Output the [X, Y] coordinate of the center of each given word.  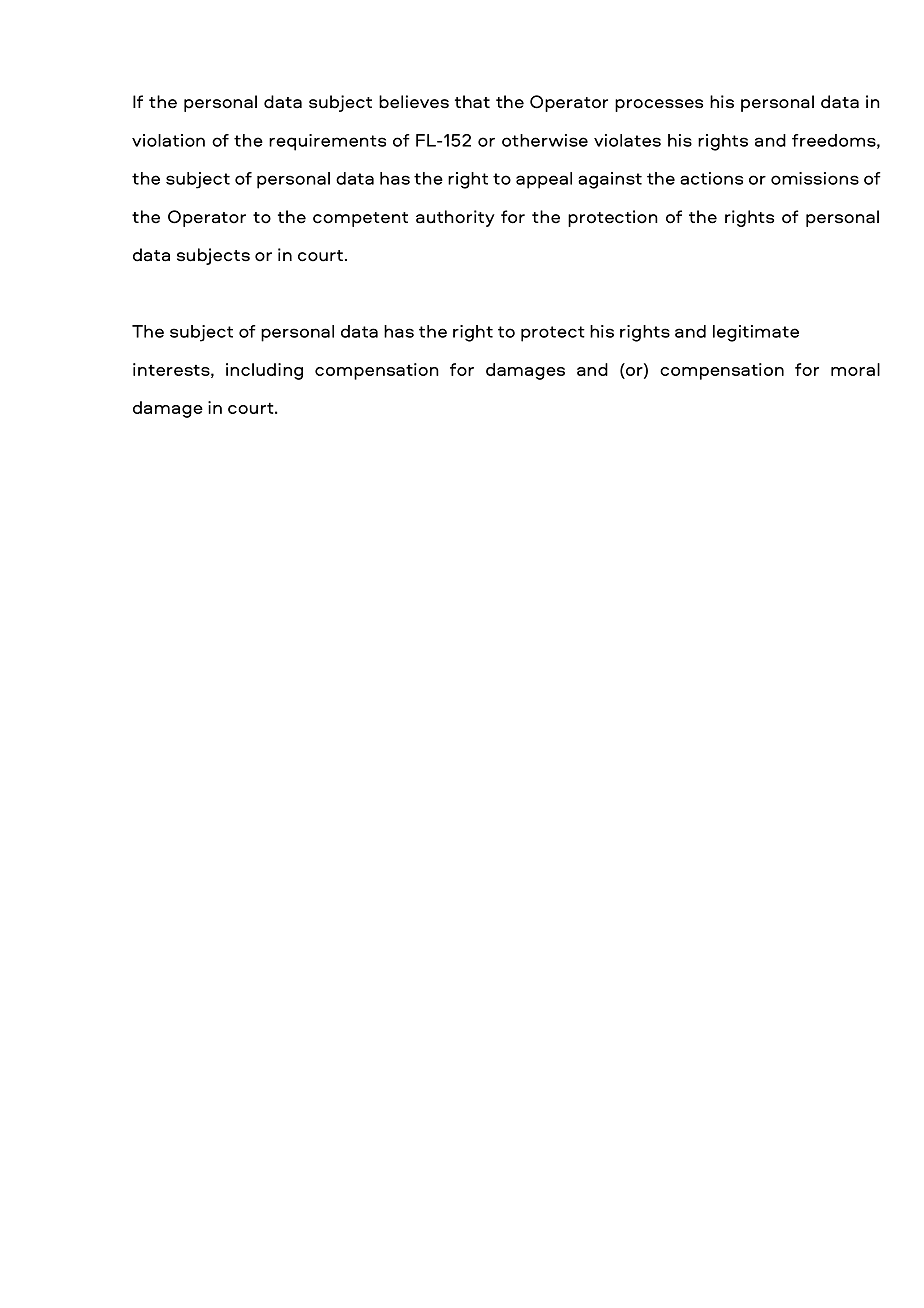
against [610, 180]
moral [855, 369]
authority [455, 218]
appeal [544, 180]
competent [360, 219]
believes [414, 102]
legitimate [756, 333]
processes [659, 105]
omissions [815, 178]
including [264, 371]
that [472, 102]
